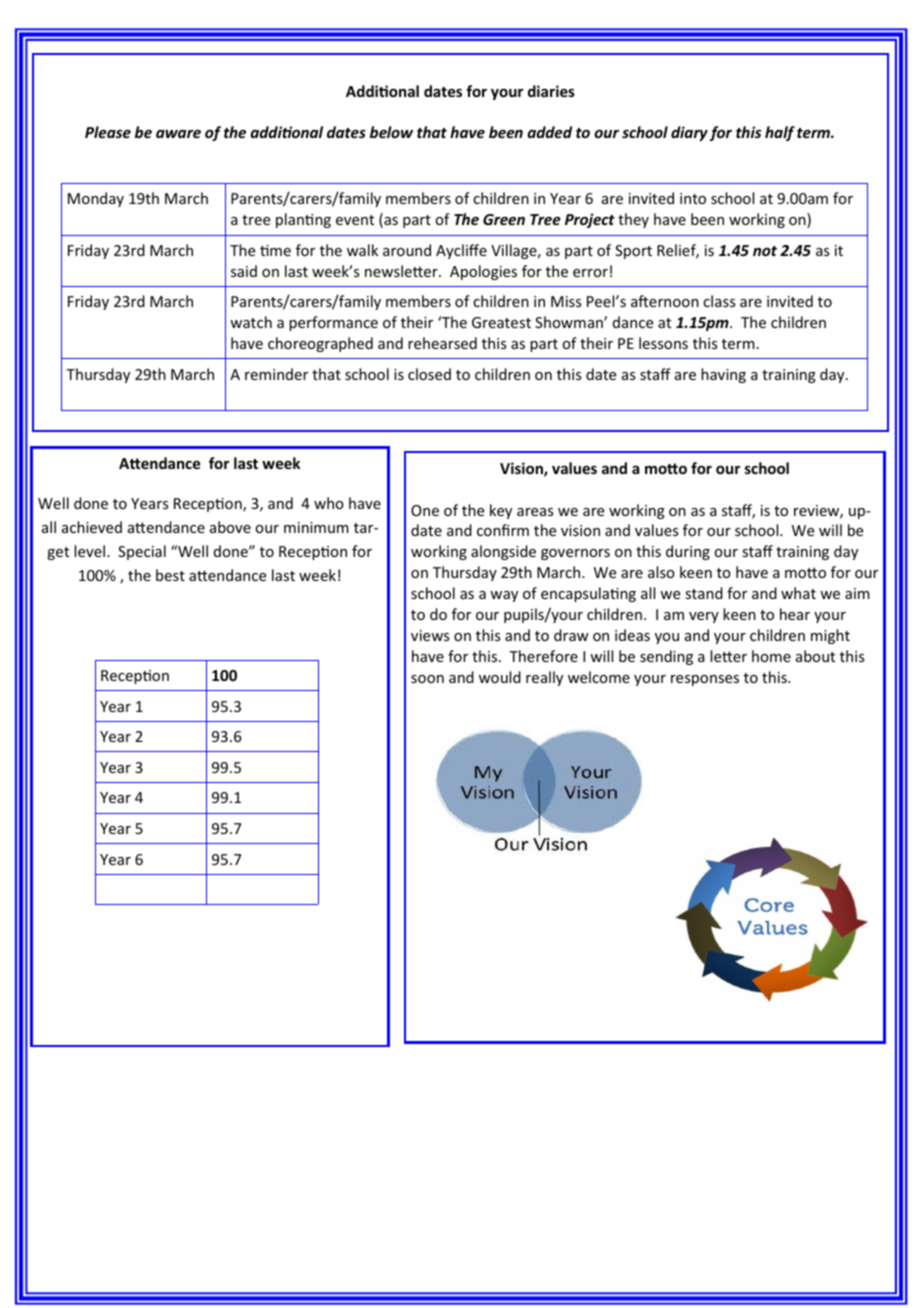 This page has height=1308, width=924. What do you see at coordinates (429, 374) in the page?
I see `closed` at bounding box center [429, 374].
